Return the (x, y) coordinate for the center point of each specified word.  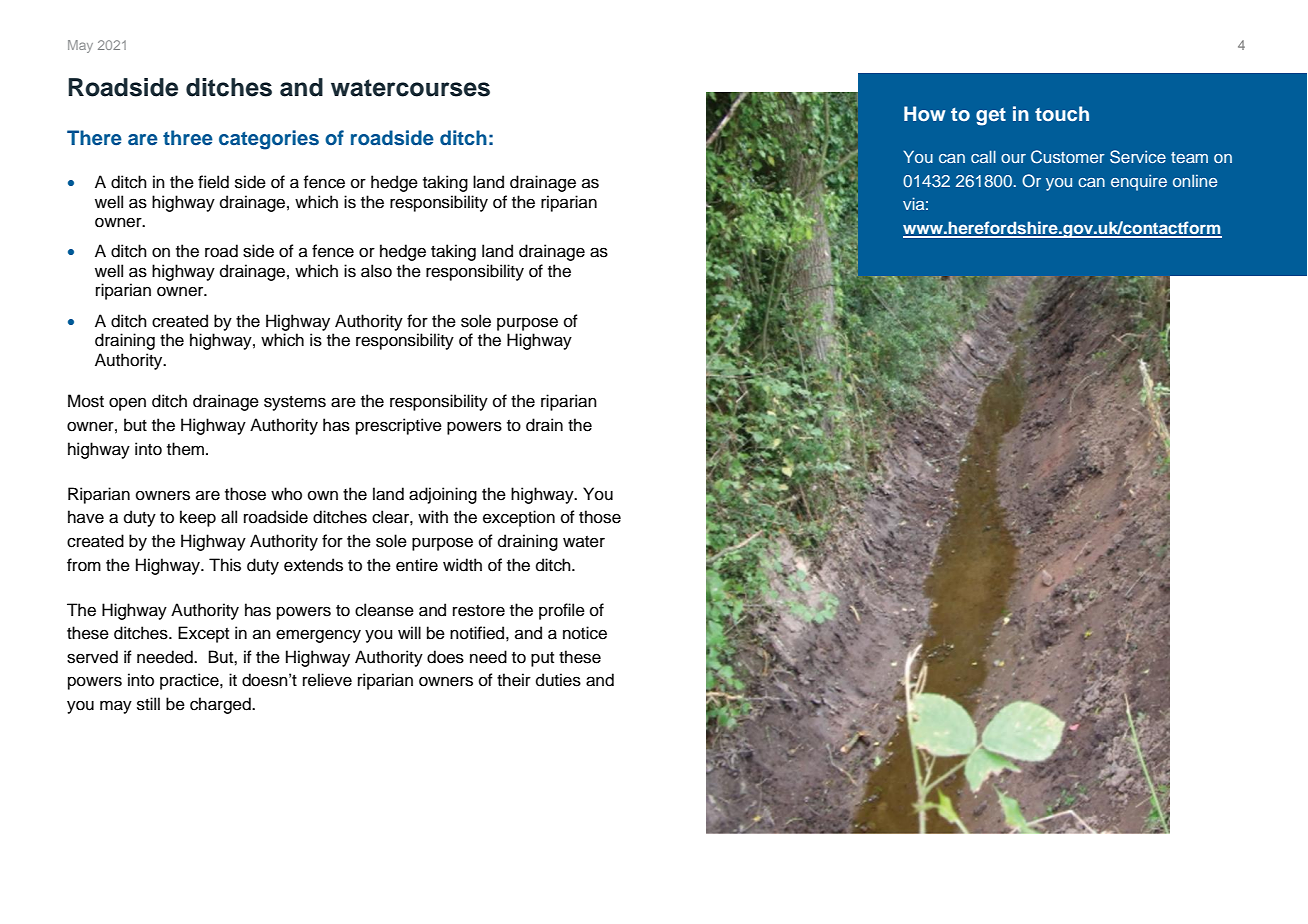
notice (585, 633)
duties (558, 680)
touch (1062, 113)
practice (190, 681)
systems (295, 403)
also (376, 271)
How (925, 114)
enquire (1139, 182)
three (188, 137)
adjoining (443, 495)
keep (198, 518)
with (433, 516)
